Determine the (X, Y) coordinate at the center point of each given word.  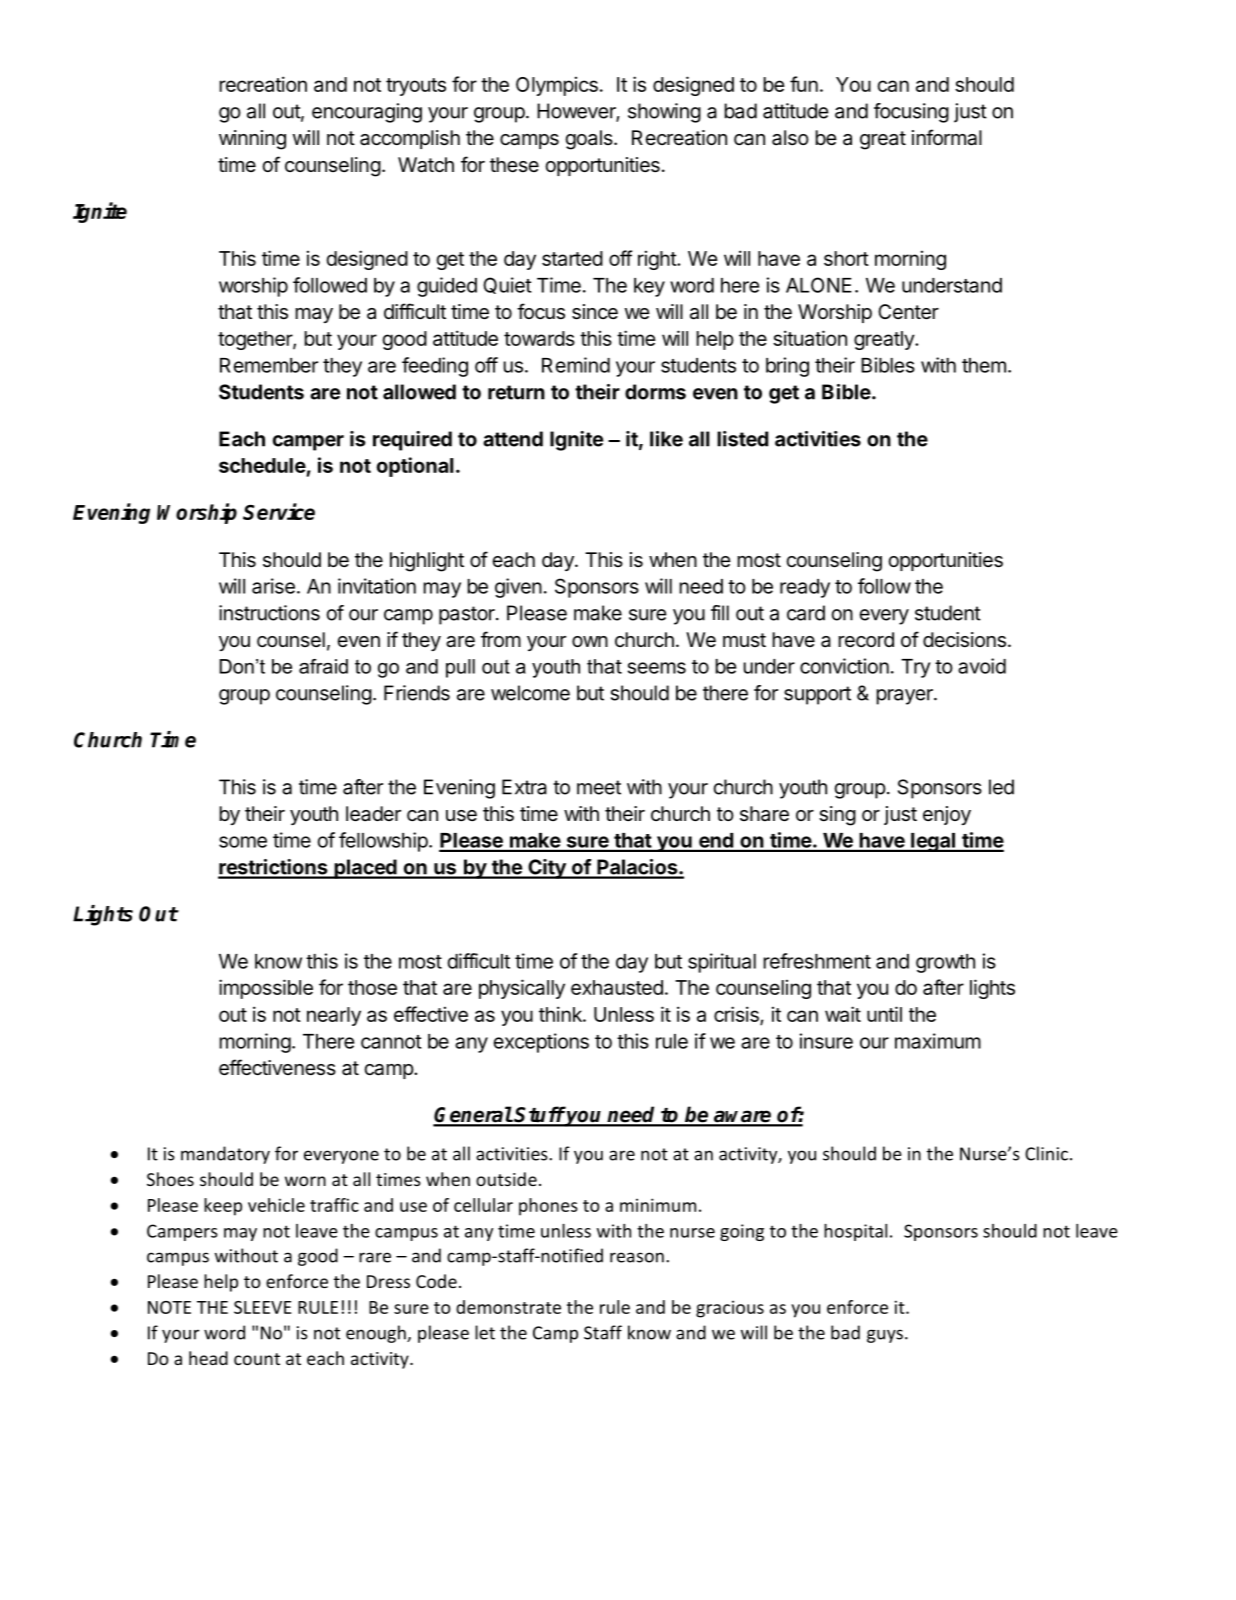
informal (947, 137)
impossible (266, 989)
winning (252, 140)
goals (590, 140)
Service (279, 511)
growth (945, 963)
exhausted (617, 987)
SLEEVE (262, 1307)
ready (805, 588)
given (518, 588)
